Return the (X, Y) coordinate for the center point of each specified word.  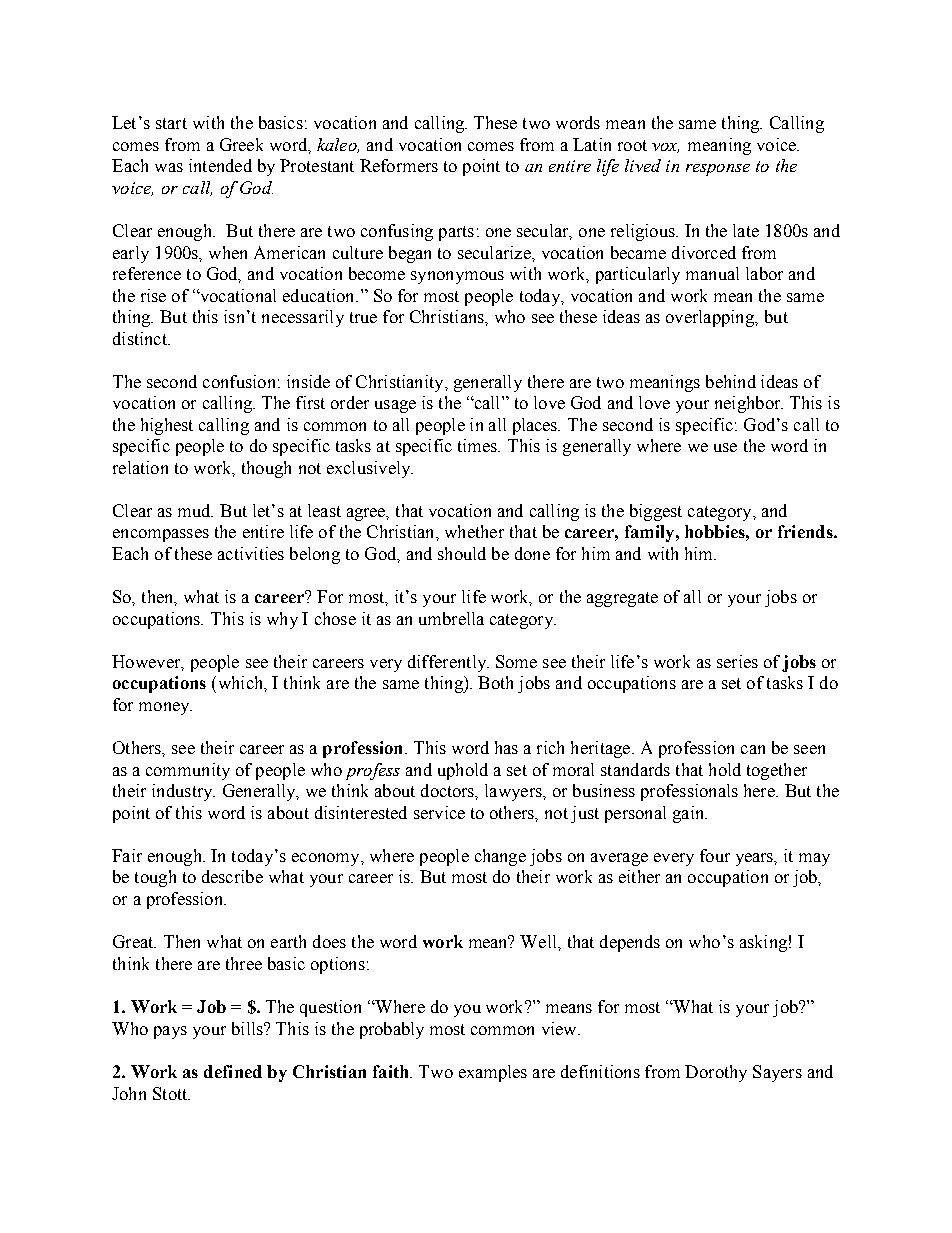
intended (220, 165)
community (188, 771)
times (478, 445)
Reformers (399, 165)
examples (493, 1073)
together (777, 771)
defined (233, 1071)
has (506, 747)
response (718, 170)
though (266, 469)
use (725, 447)
